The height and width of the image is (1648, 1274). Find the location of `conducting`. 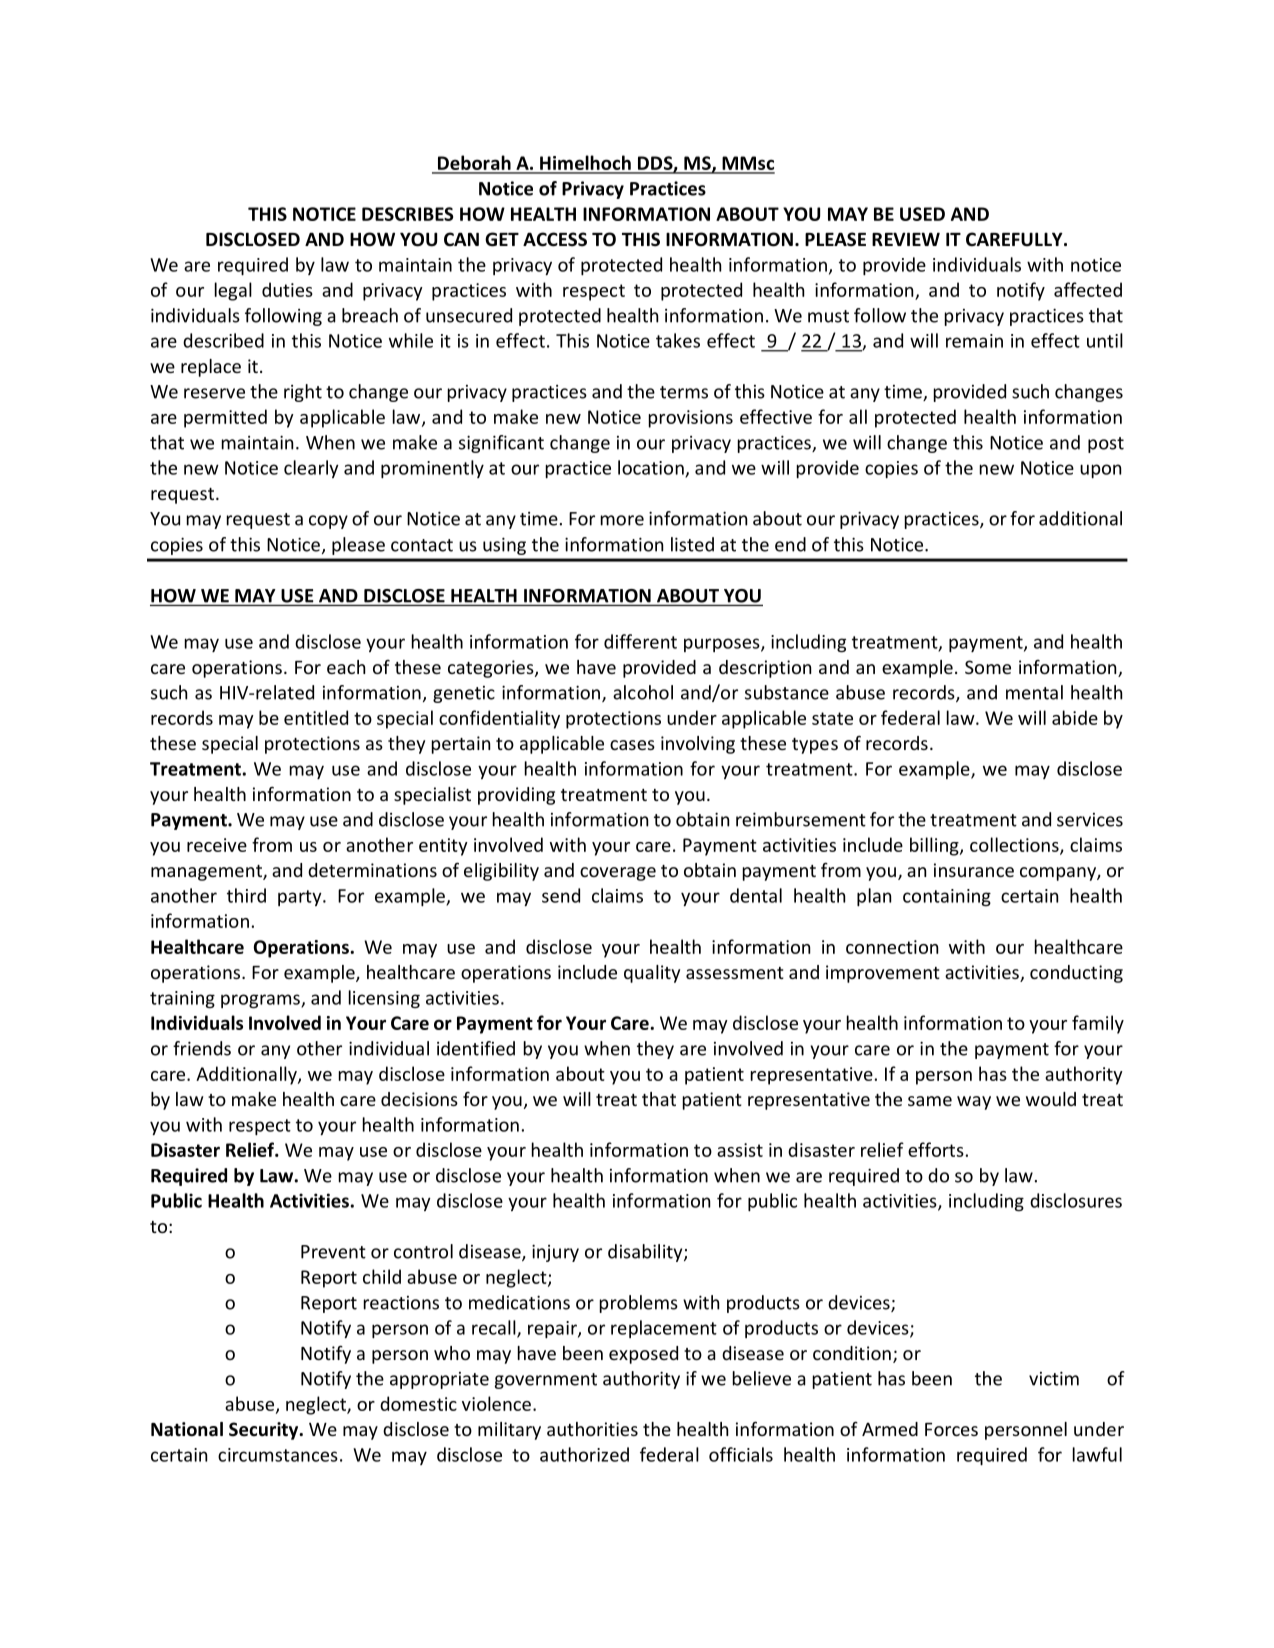

conducting is located at coordinates (1076, 974).
